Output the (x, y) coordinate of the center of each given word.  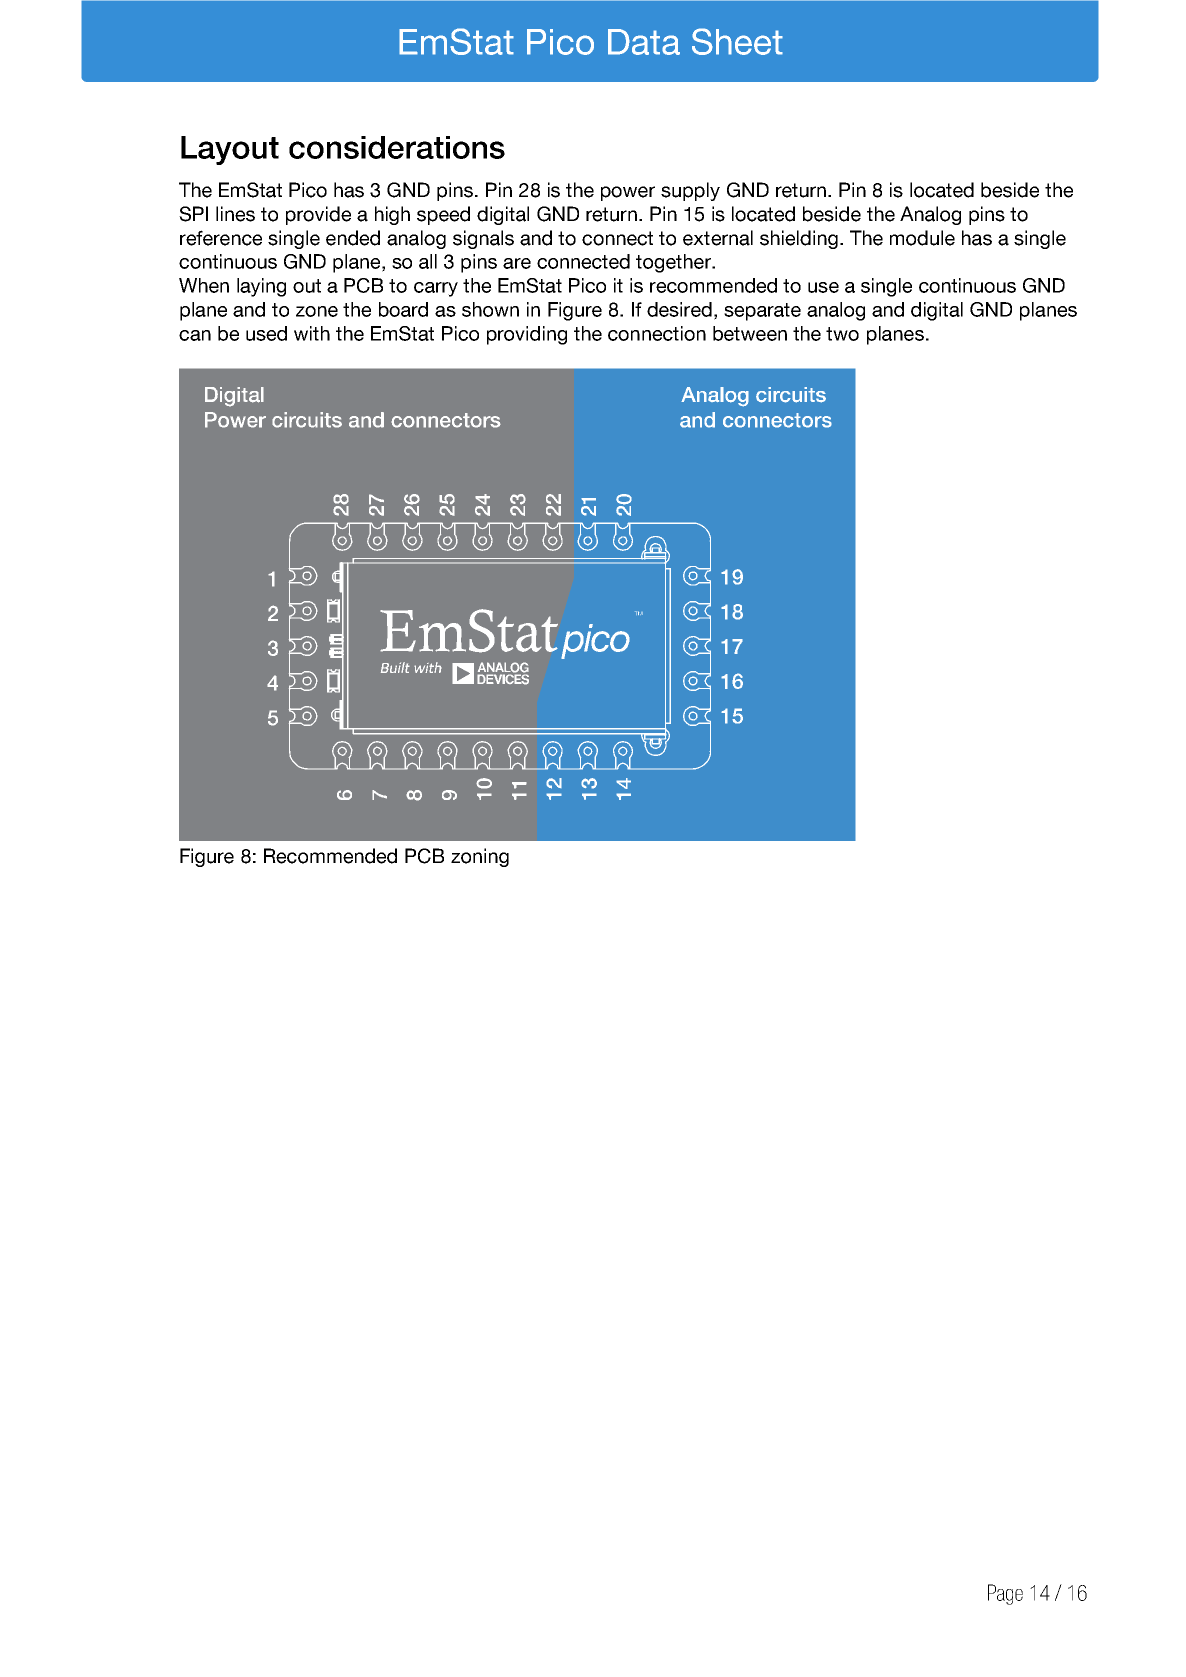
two (842, 334)
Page (1005, 1594)
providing (527, 335)
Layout (230, 150)
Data (644, 42)
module (922, 238)
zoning (480, 857)
